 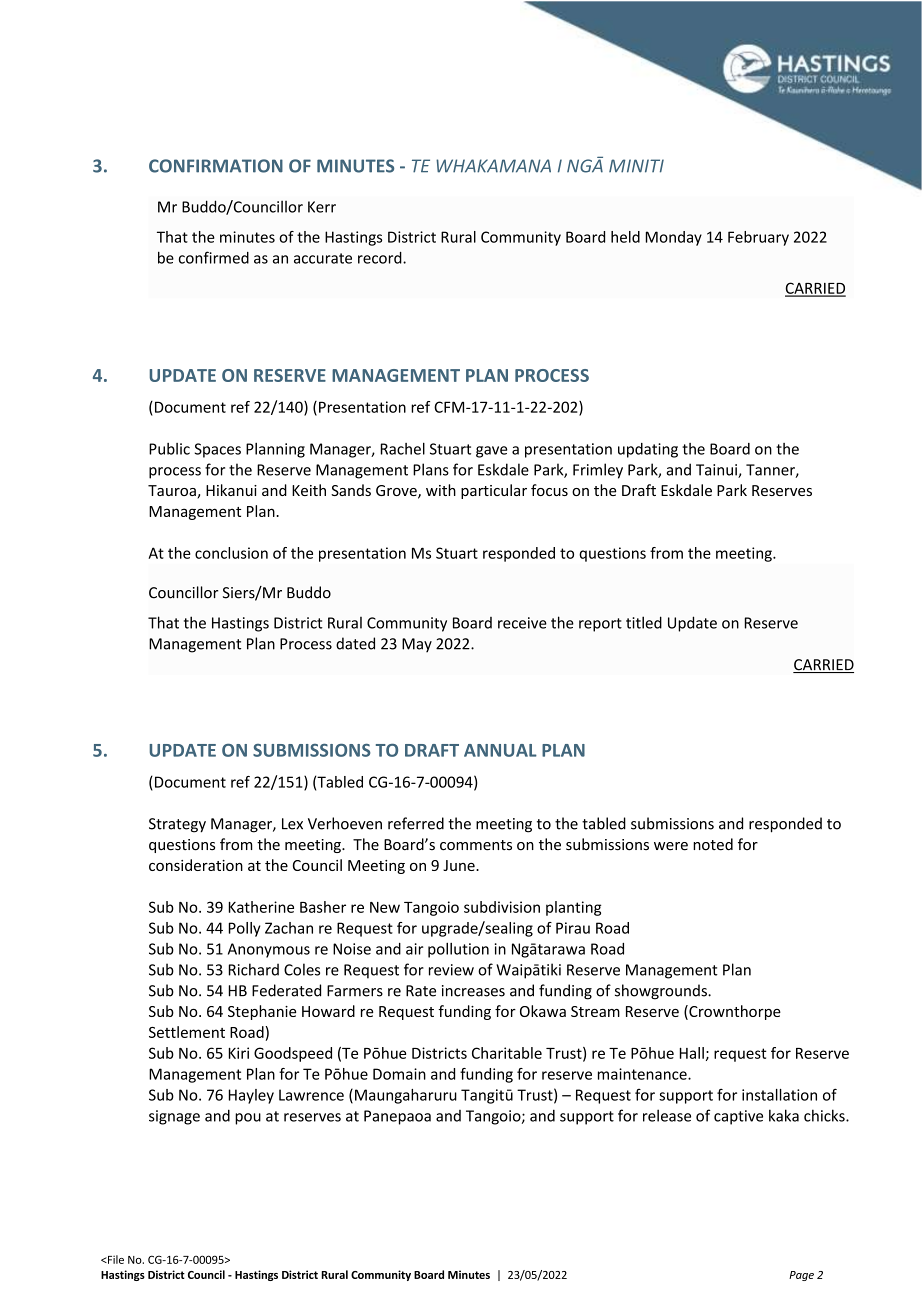 I want to click on noted, so click(x=713, y=844).
